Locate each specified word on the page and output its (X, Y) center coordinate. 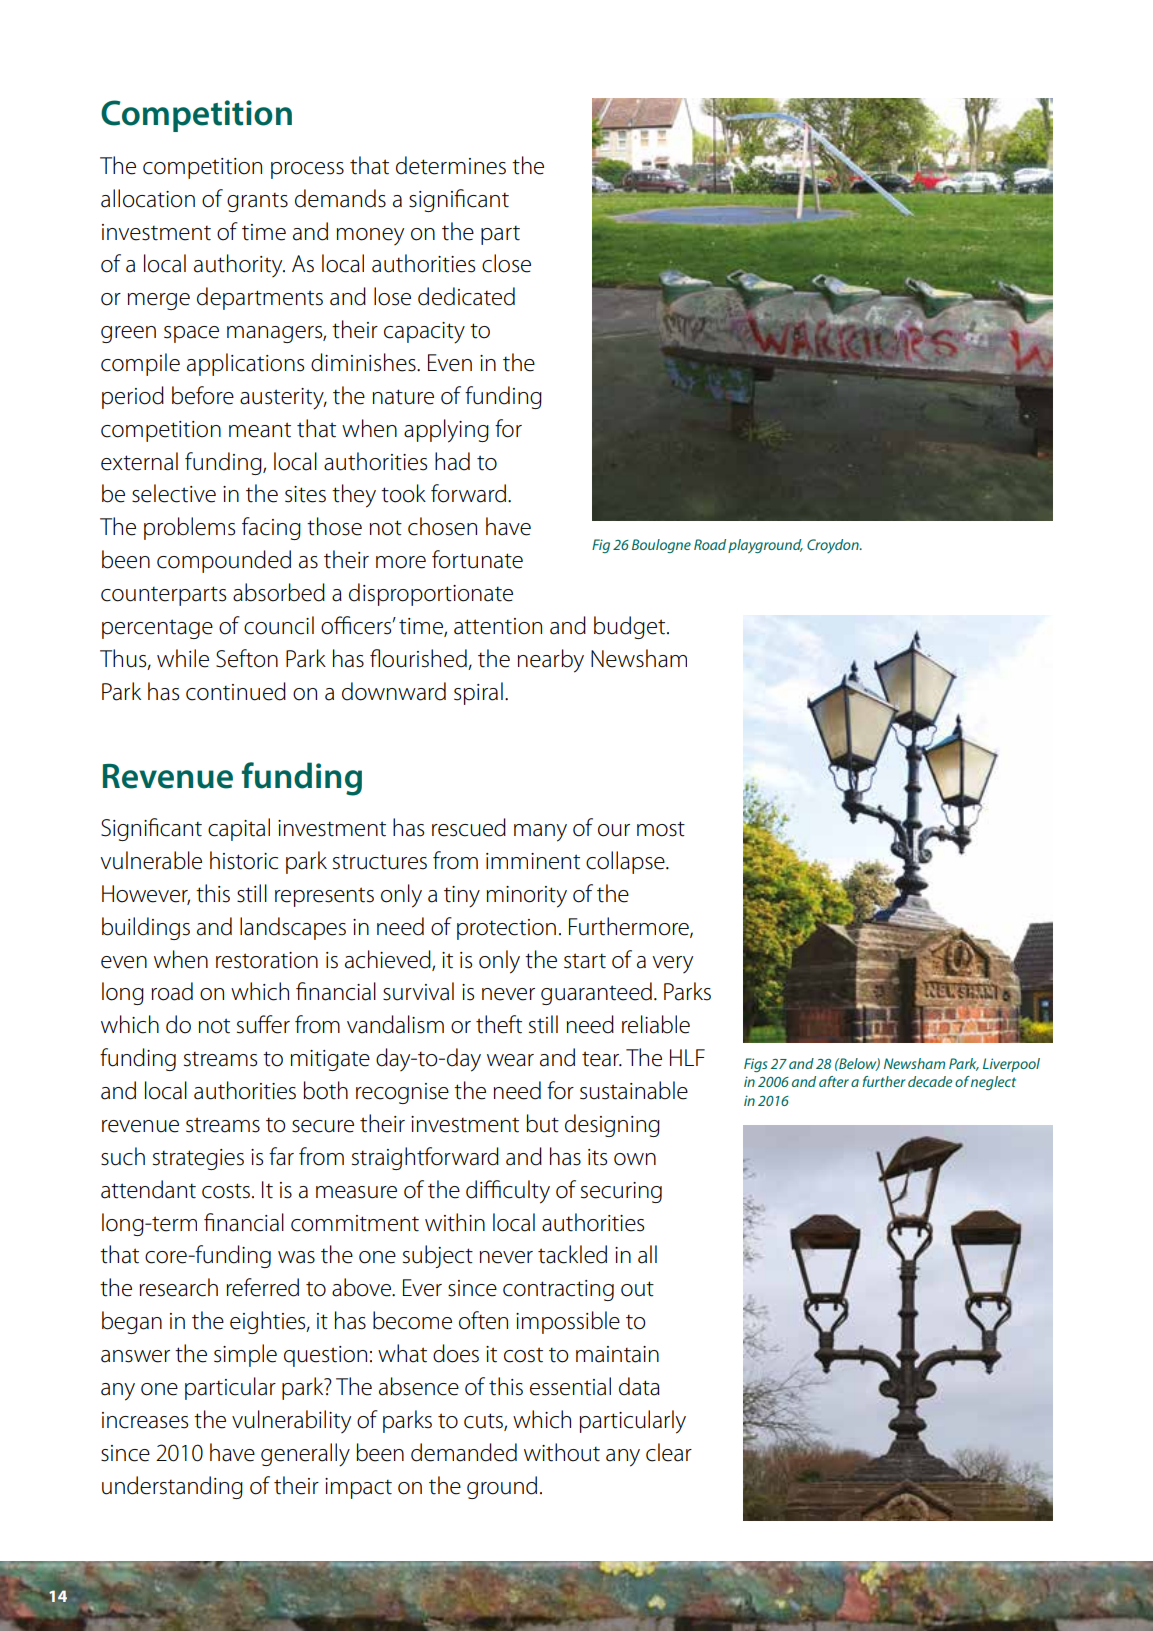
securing (621, 1192)
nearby (551, 661)
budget (631, 627)
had (452, 461)
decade (930, 1081)
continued (236, 691)
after (834, 1081)
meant (260, 430)
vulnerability (291, 1421)
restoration (267, 960)
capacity (424, 333)
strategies (198, 1159)
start (585, 961)
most (661, 829)
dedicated (466, 296)
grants (257, 202)
